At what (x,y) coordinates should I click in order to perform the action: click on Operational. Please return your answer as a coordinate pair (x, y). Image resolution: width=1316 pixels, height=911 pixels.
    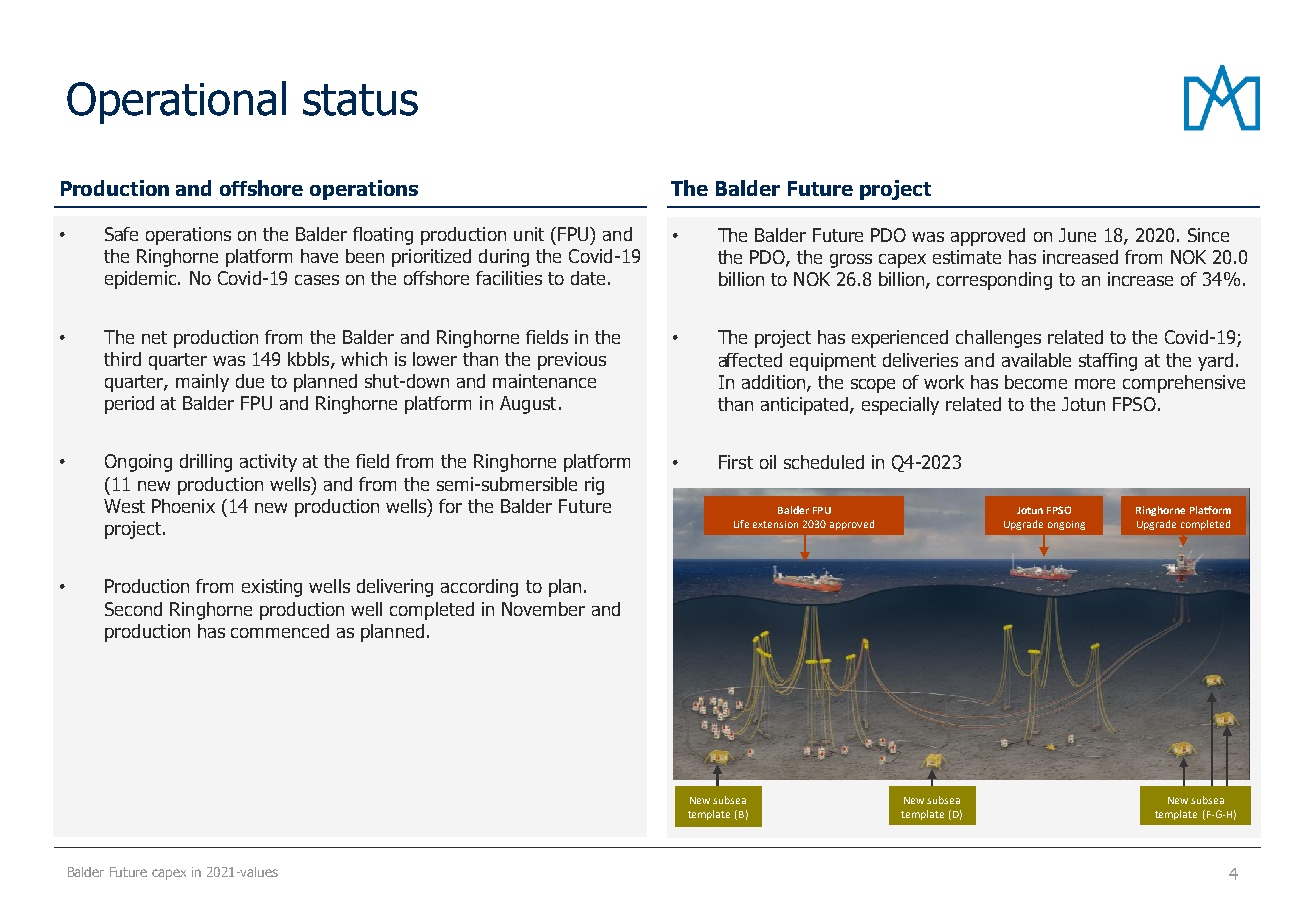
    Looking at the image, I should click on (176, 102).
